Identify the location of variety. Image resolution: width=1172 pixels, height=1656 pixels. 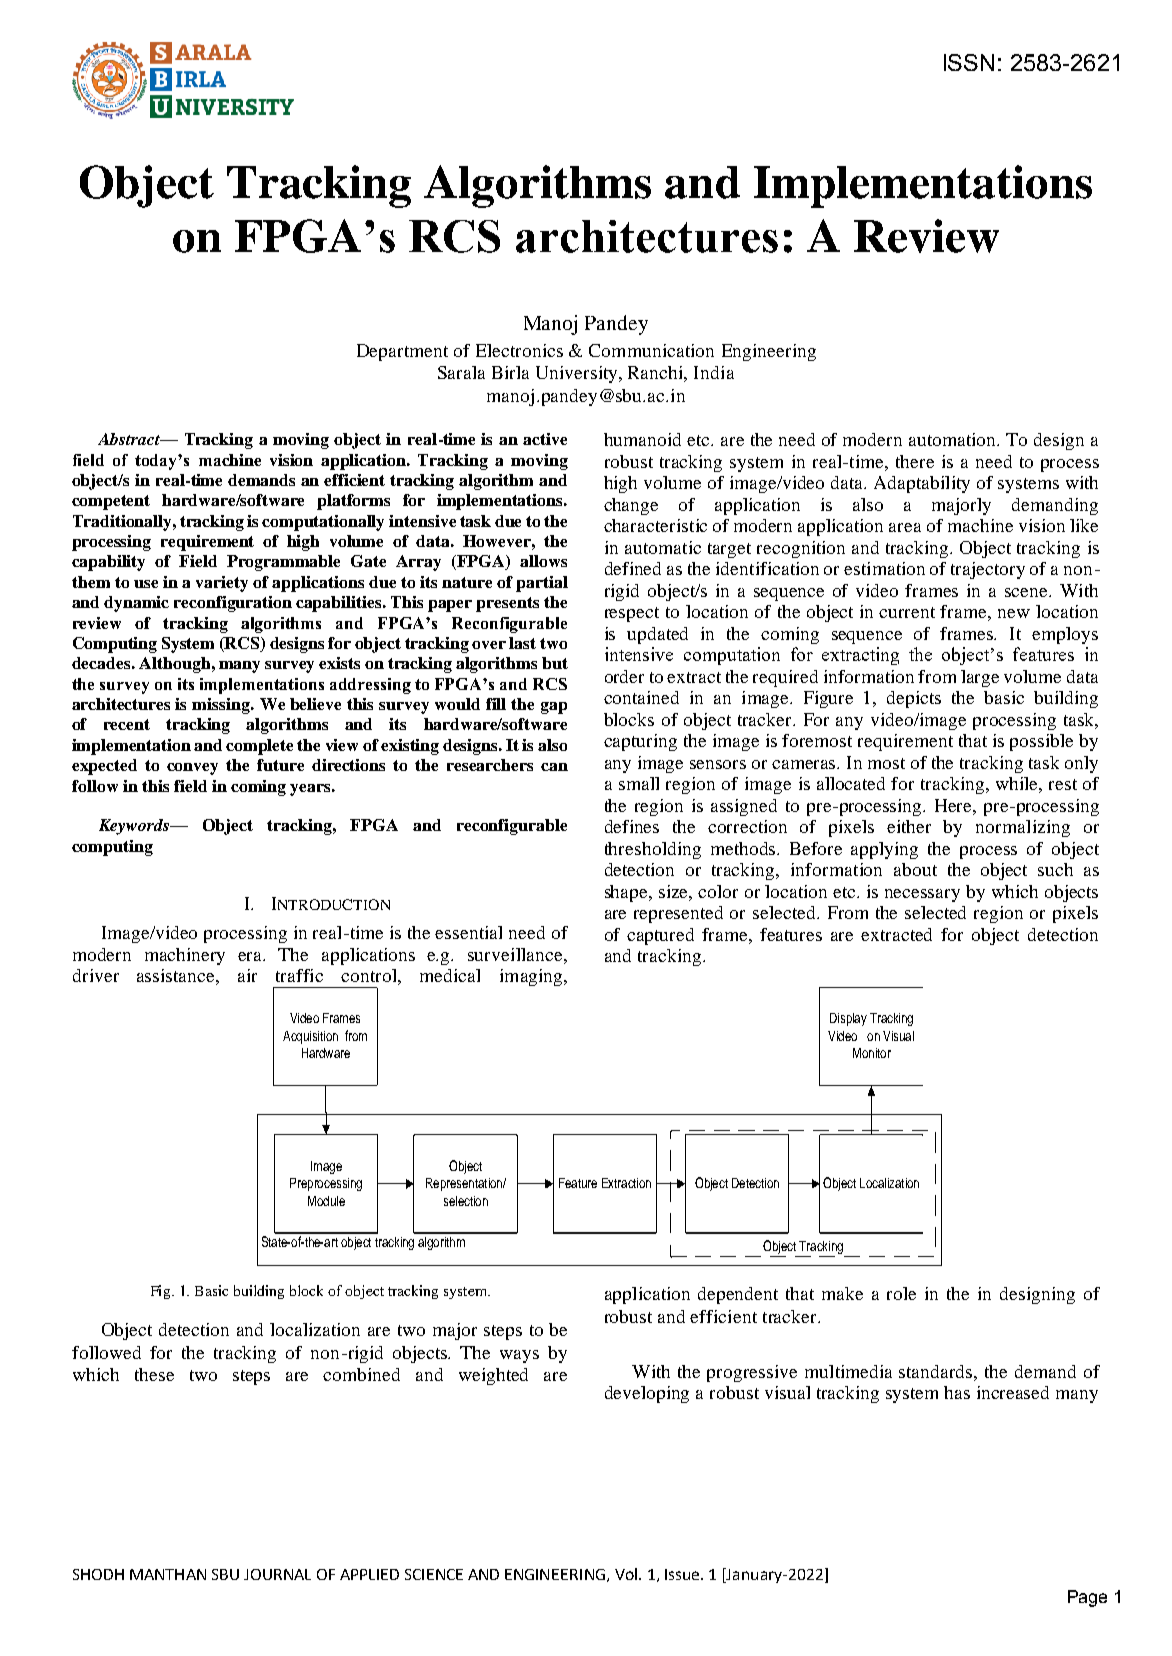
(222, 584).
